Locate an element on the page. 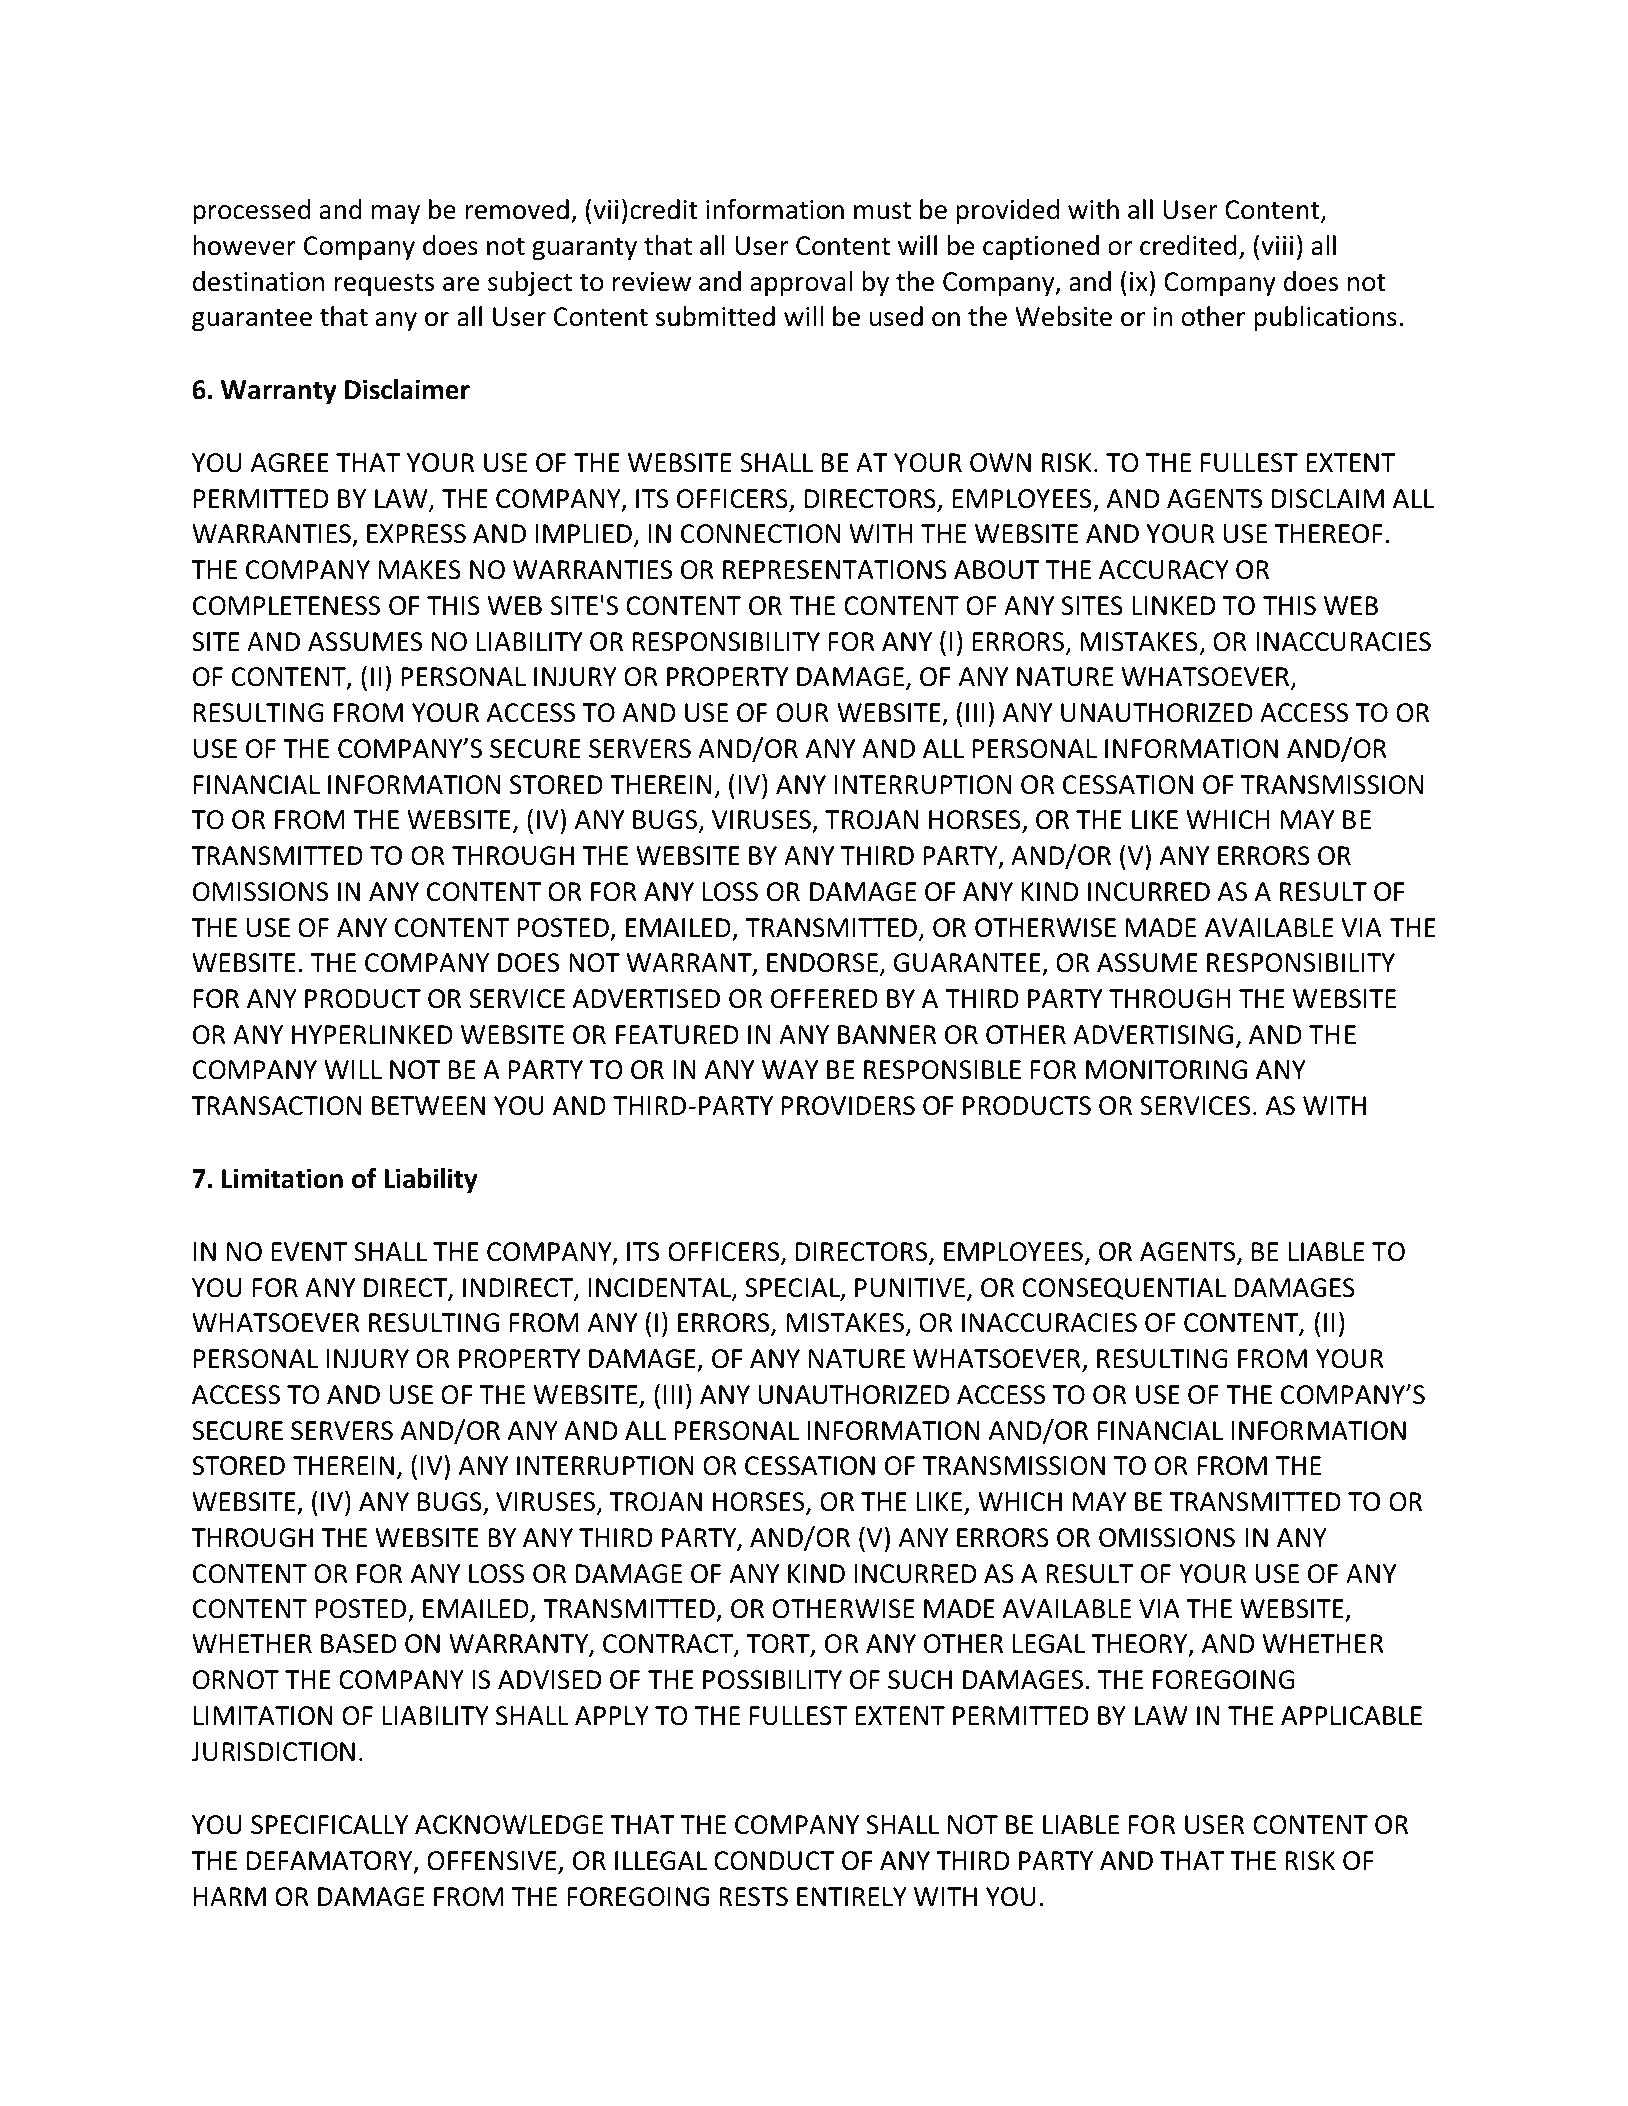 The image size is (1628, 2106). requests is located at coordinates (384, 285).
